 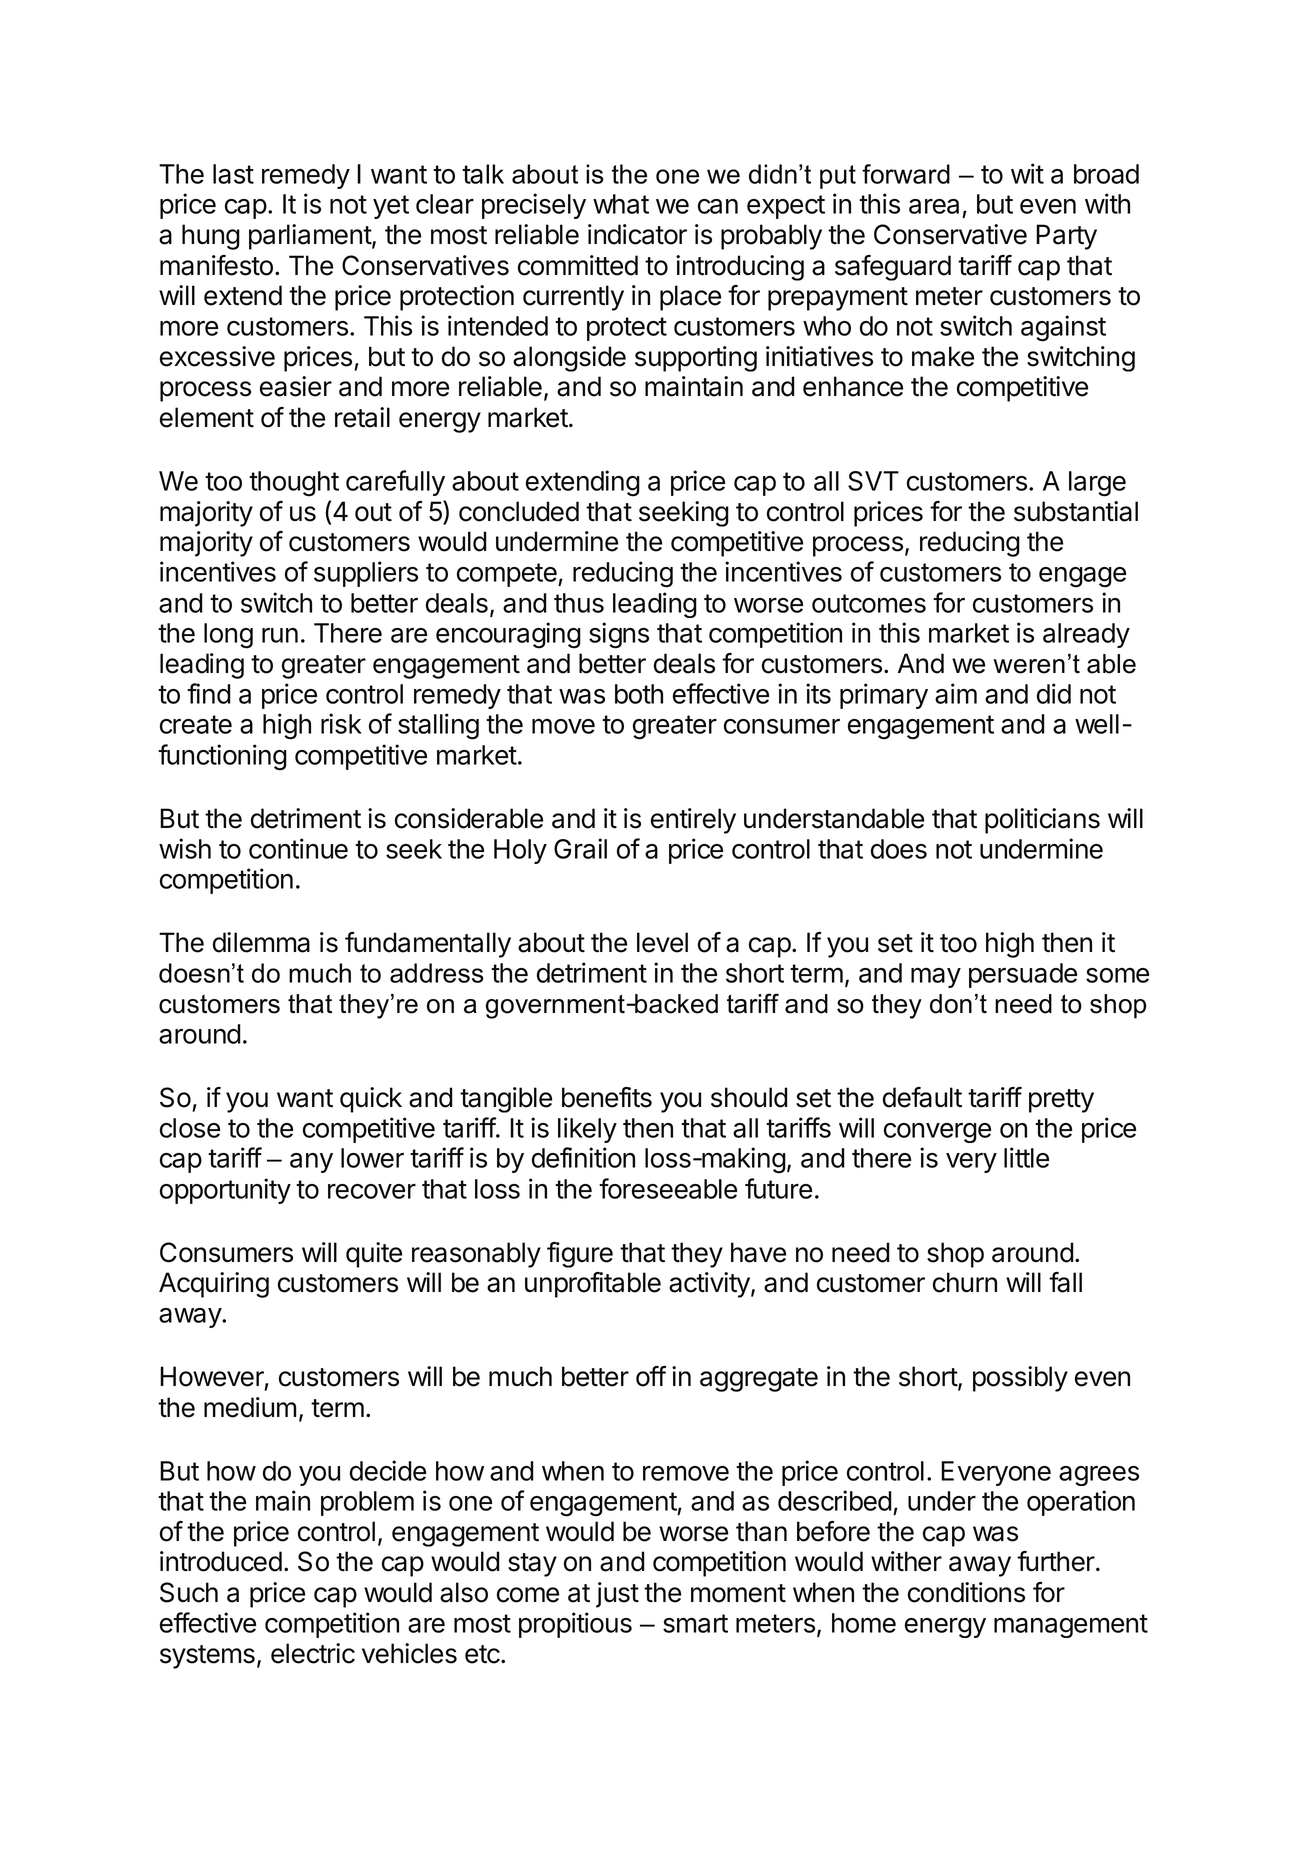 What do you see at coordinates (261, 942) in the screenshot?
I see `dilemma` at bounding box center [261, 942].
